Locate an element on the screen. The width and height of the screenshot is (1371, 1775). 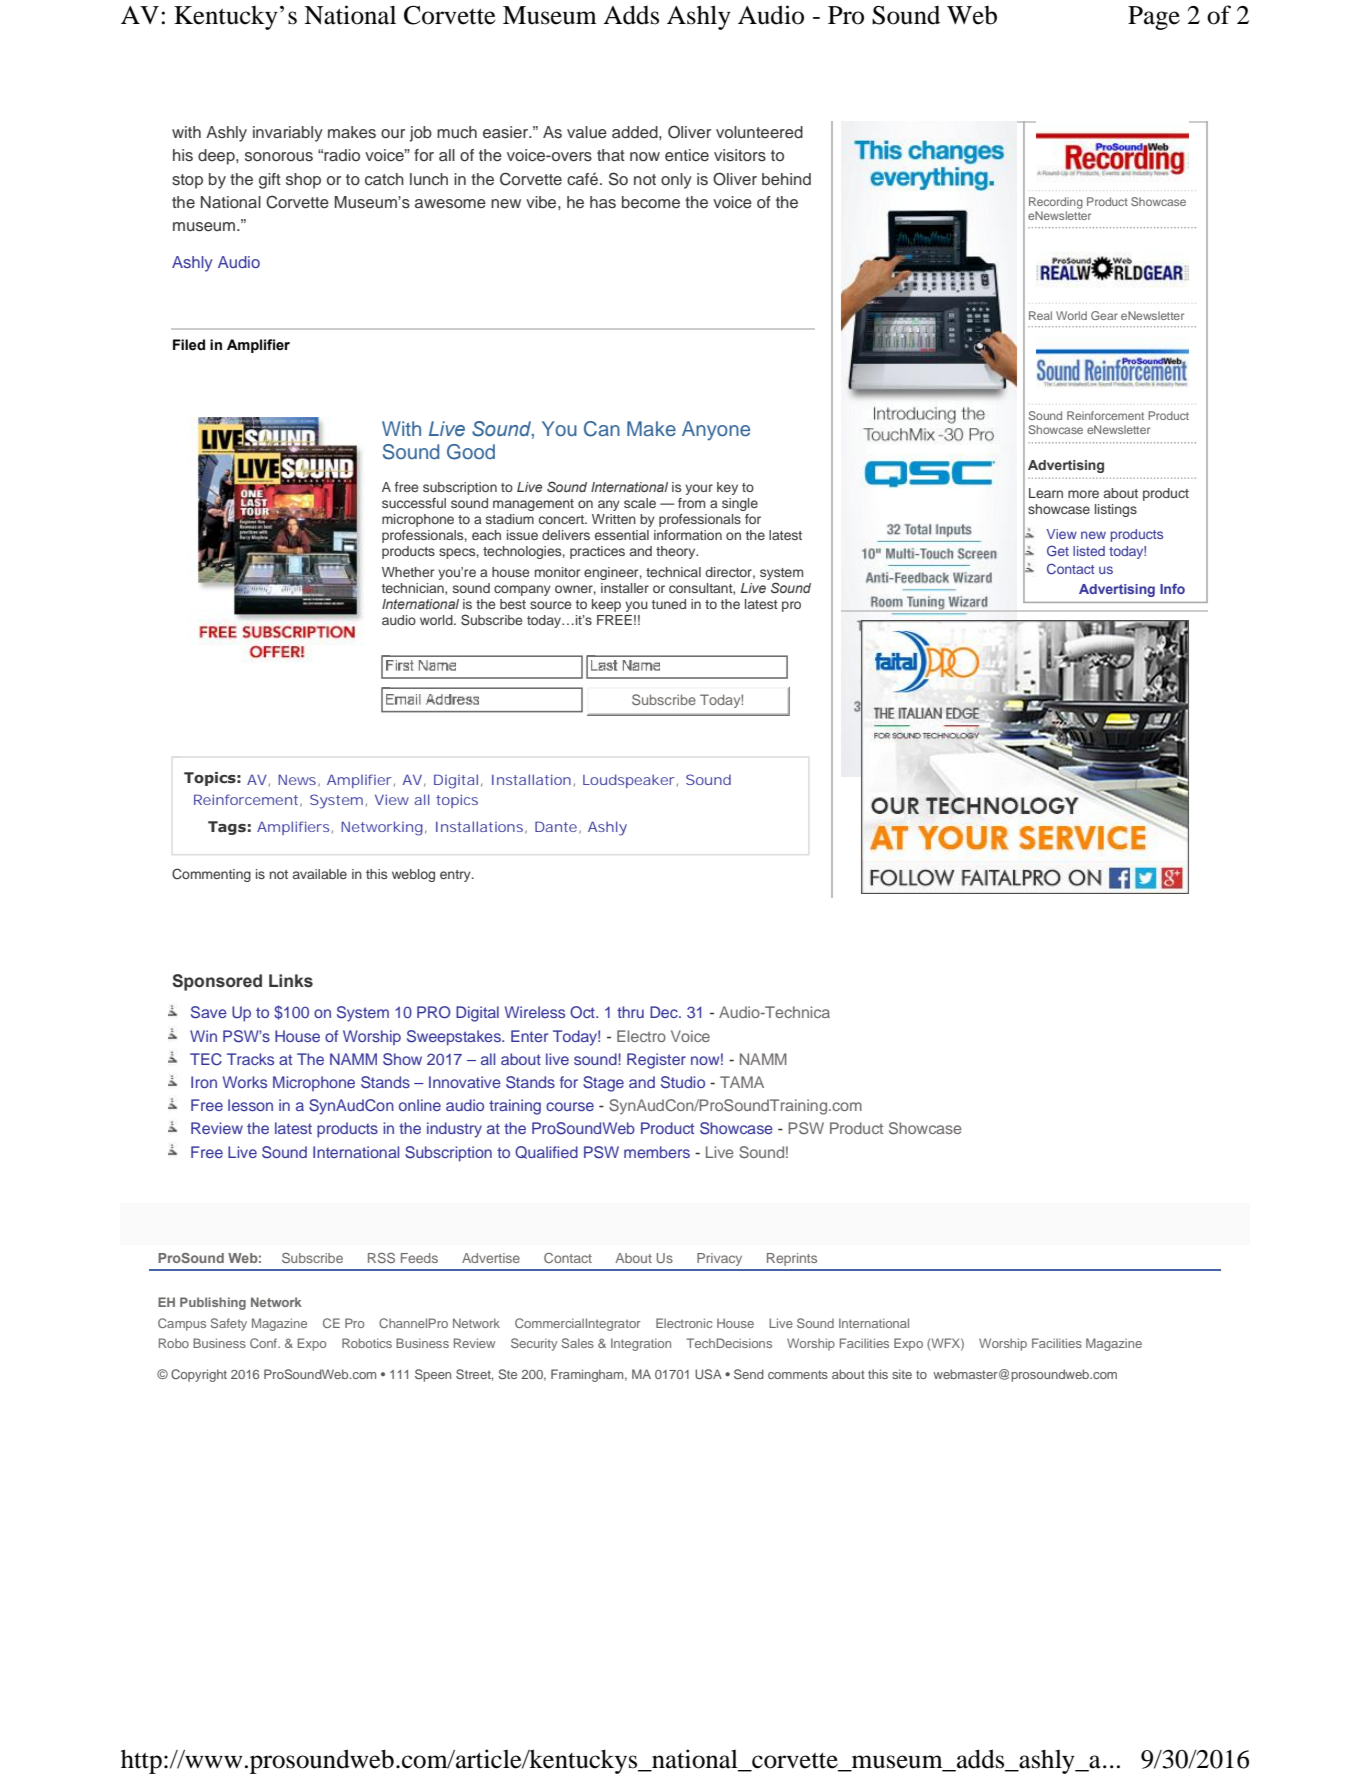
thru is located at coordinates (630, 1012).
